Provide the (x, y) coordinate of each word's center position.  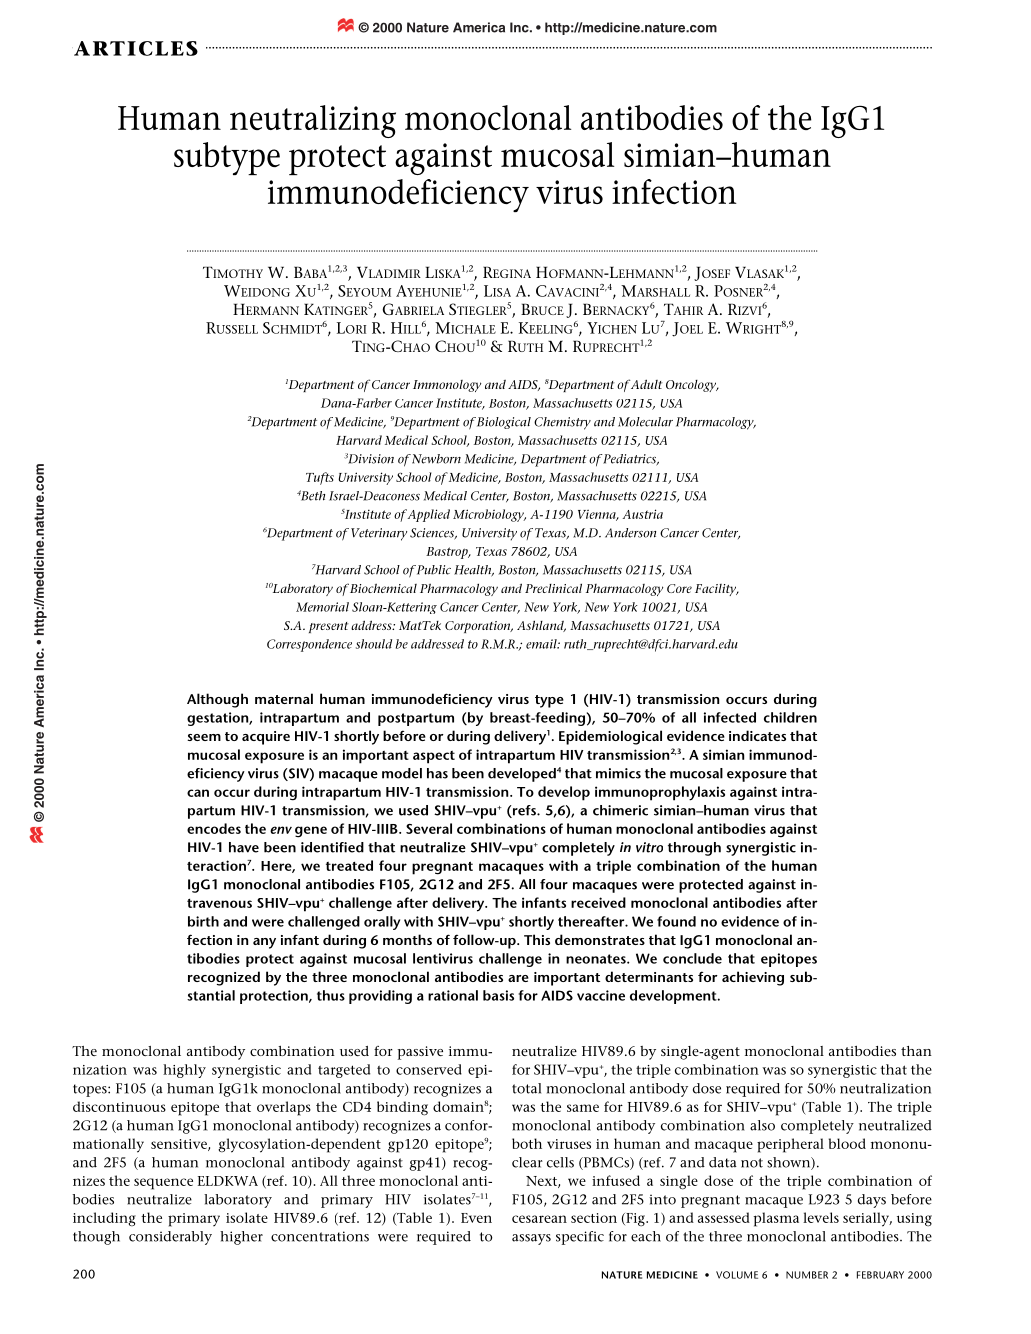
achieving (753, 978)
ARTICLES (136, 48)
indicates (757, 735)
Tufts (320, 478)
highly (184, 1071)
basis (498, 995)
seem (204, 737)
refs (524, 811)
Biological (504, 423)
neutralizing (313, 121)
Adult (647, 384)
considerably (170, 1238)
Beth (311, 495)
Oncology (692, 386)
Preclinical (553, 588)
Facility (717, 590)
